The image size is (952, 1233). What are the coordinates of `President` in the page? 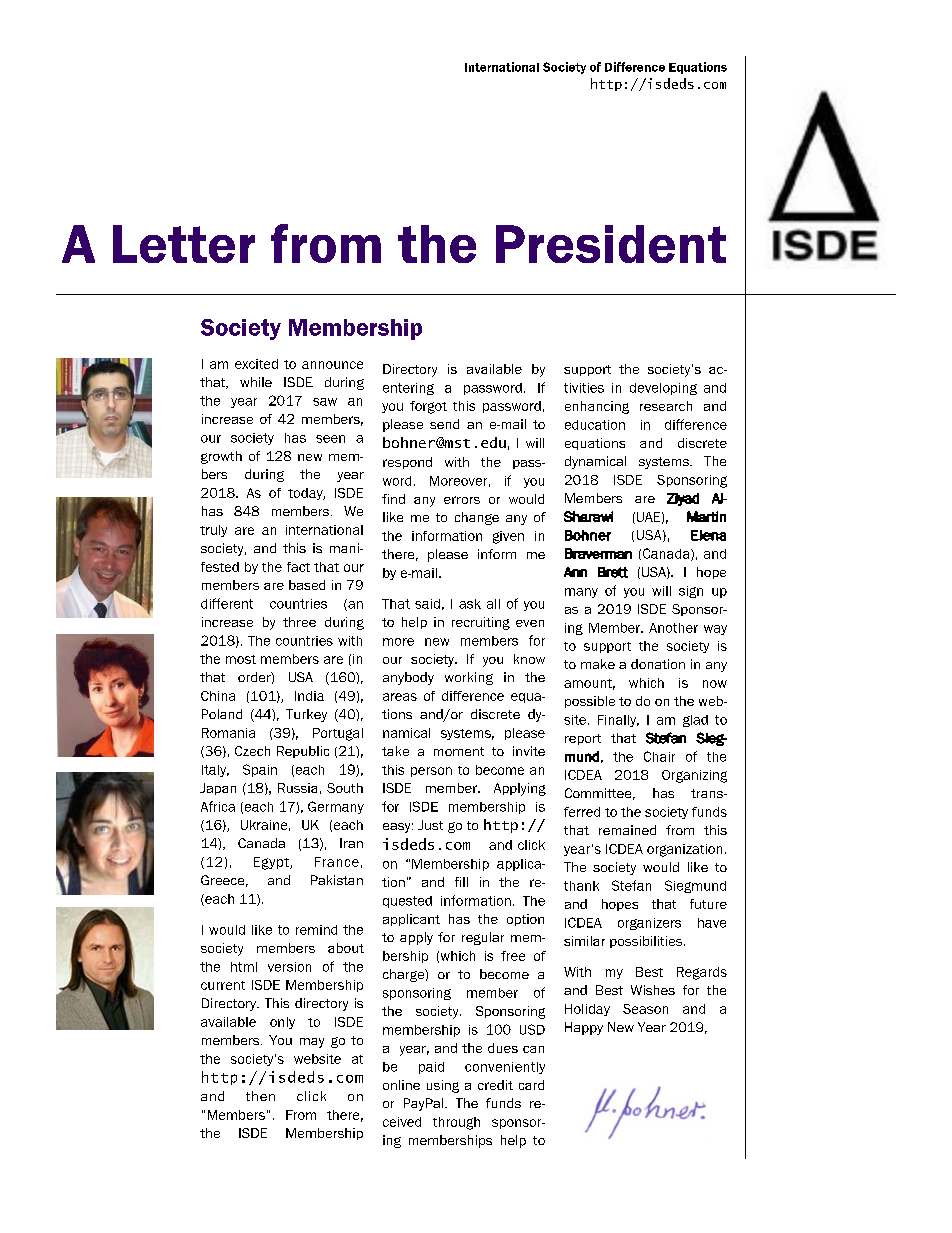 It's located at (611, 244).
